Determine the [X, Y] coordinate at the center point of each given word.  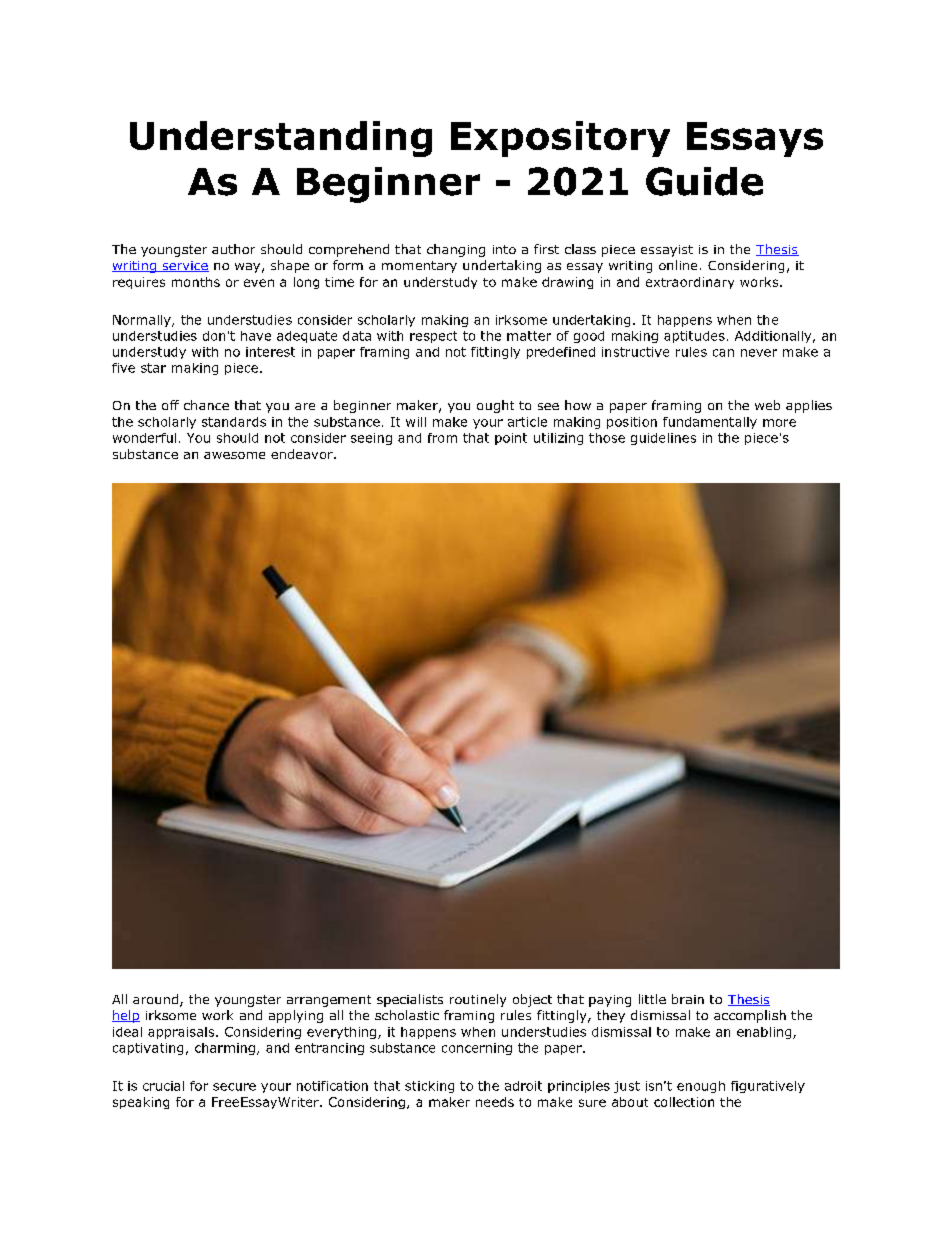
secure [234, 1087]
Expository [560, 139]
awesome [234, 455]
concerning [477, 1049]
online [678, 265]
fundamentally [710, 423]
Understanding [281, 139]
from [442, 438]
